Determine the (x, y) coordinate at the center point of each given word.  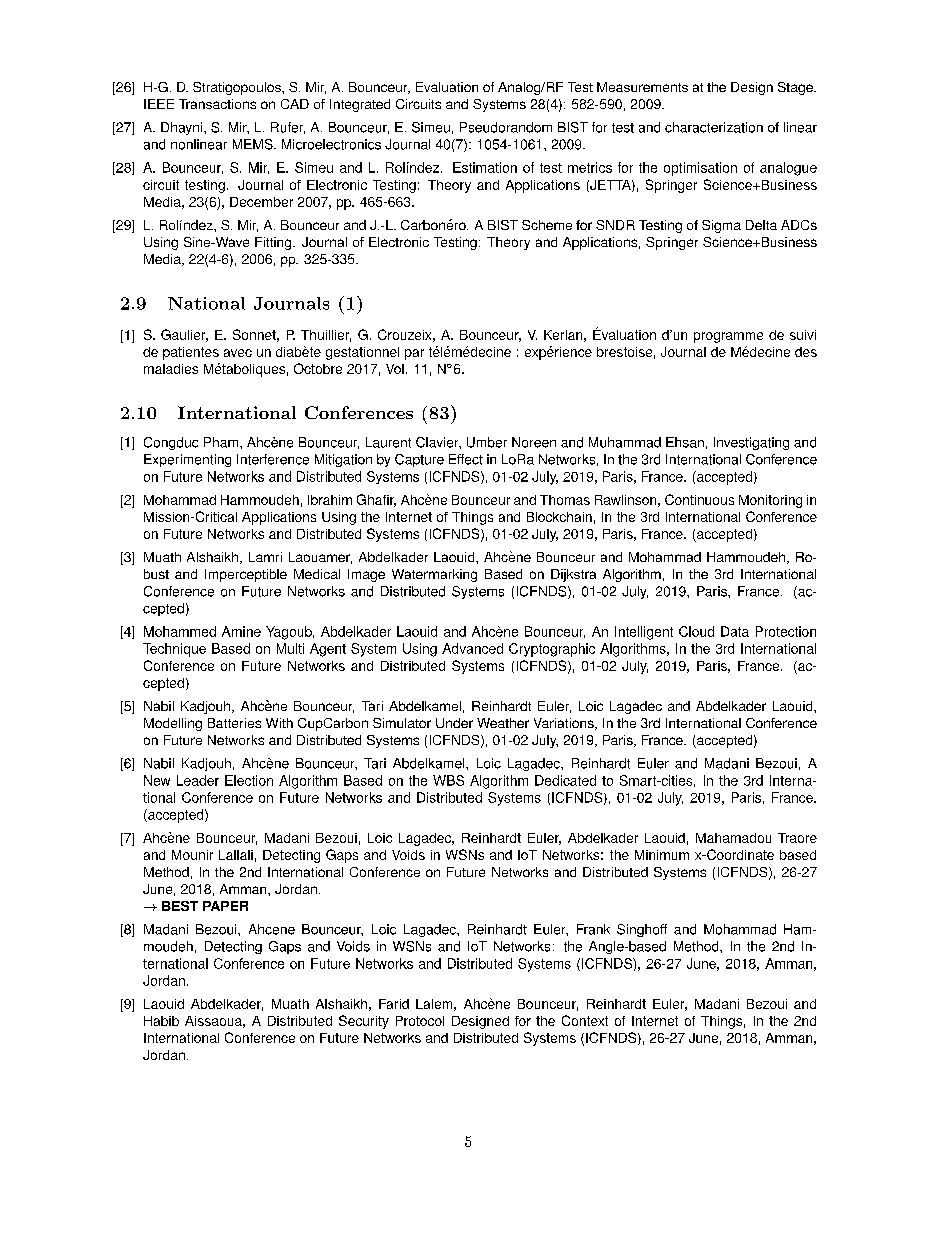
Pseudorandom (506, 127)
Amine (241, 631)
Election (249, 780)
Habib (161, 1021)
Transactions (217, 104)
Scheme (547, 225)
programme (728, 337)
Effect (466, 459)
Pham (222, 442)
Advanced (472, 648)
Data (735, 631)
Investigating (751, 443)
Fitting (274, 243)
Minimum (662, 855)
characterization (714, 127)
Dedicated (565, 780)
